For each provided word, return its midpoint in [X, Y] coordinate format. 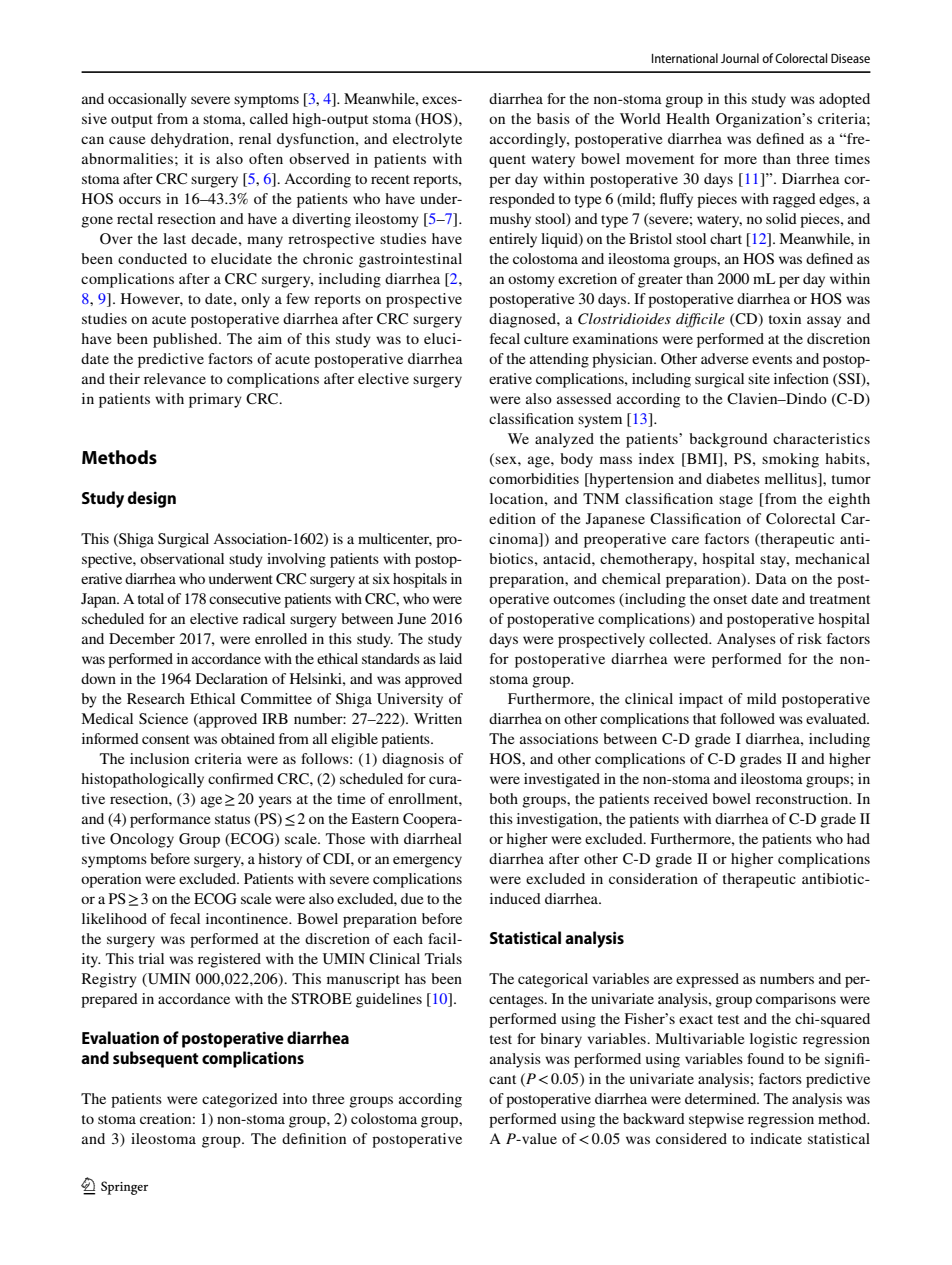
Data [771, 578]
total [151, 598]
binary [561, 1040]
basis [553, 118]
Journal [740, 58]
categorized [240, 1100]
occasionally [147, 100]
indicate [776, 1138]
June [411, 618]
